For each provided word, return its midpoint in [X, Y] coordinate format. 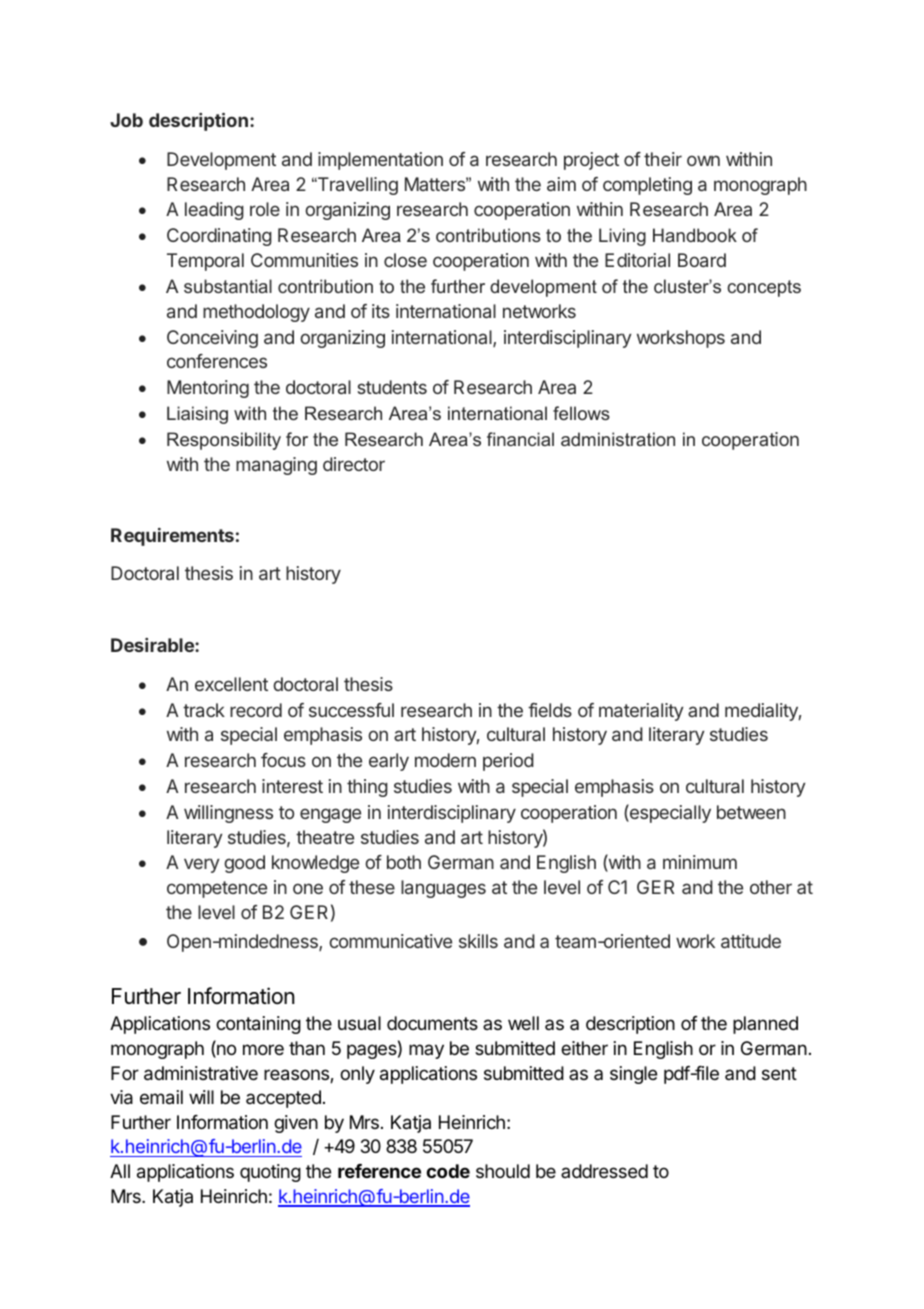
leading [214, 211]
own [703, 160]
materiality [641, 712]
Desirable [153, 645]
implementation [380, 161]
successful [351, 710]
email [161, 1097]
